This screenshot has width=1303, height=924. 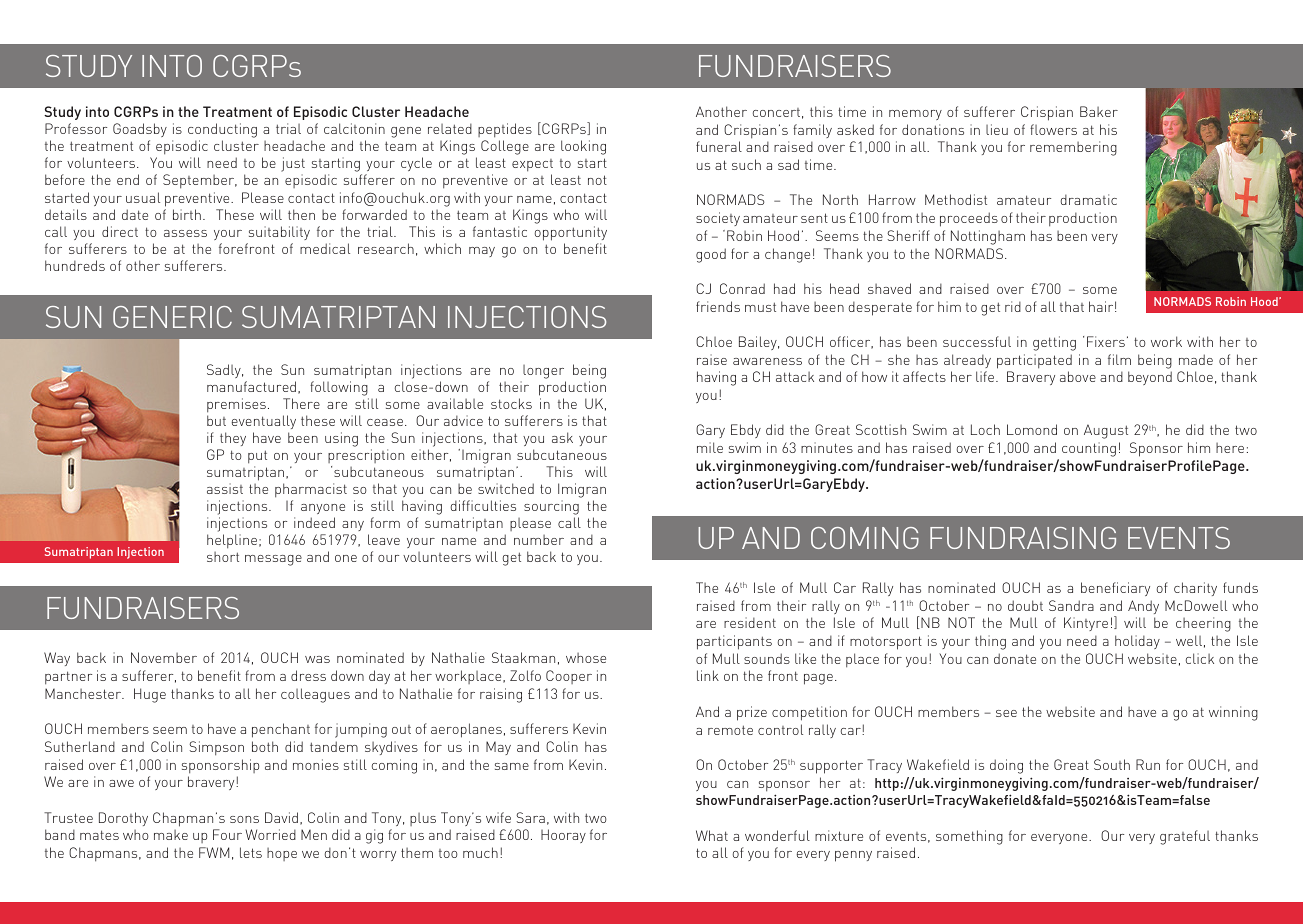 I want to click on looking, so click(x=583, y=147).
